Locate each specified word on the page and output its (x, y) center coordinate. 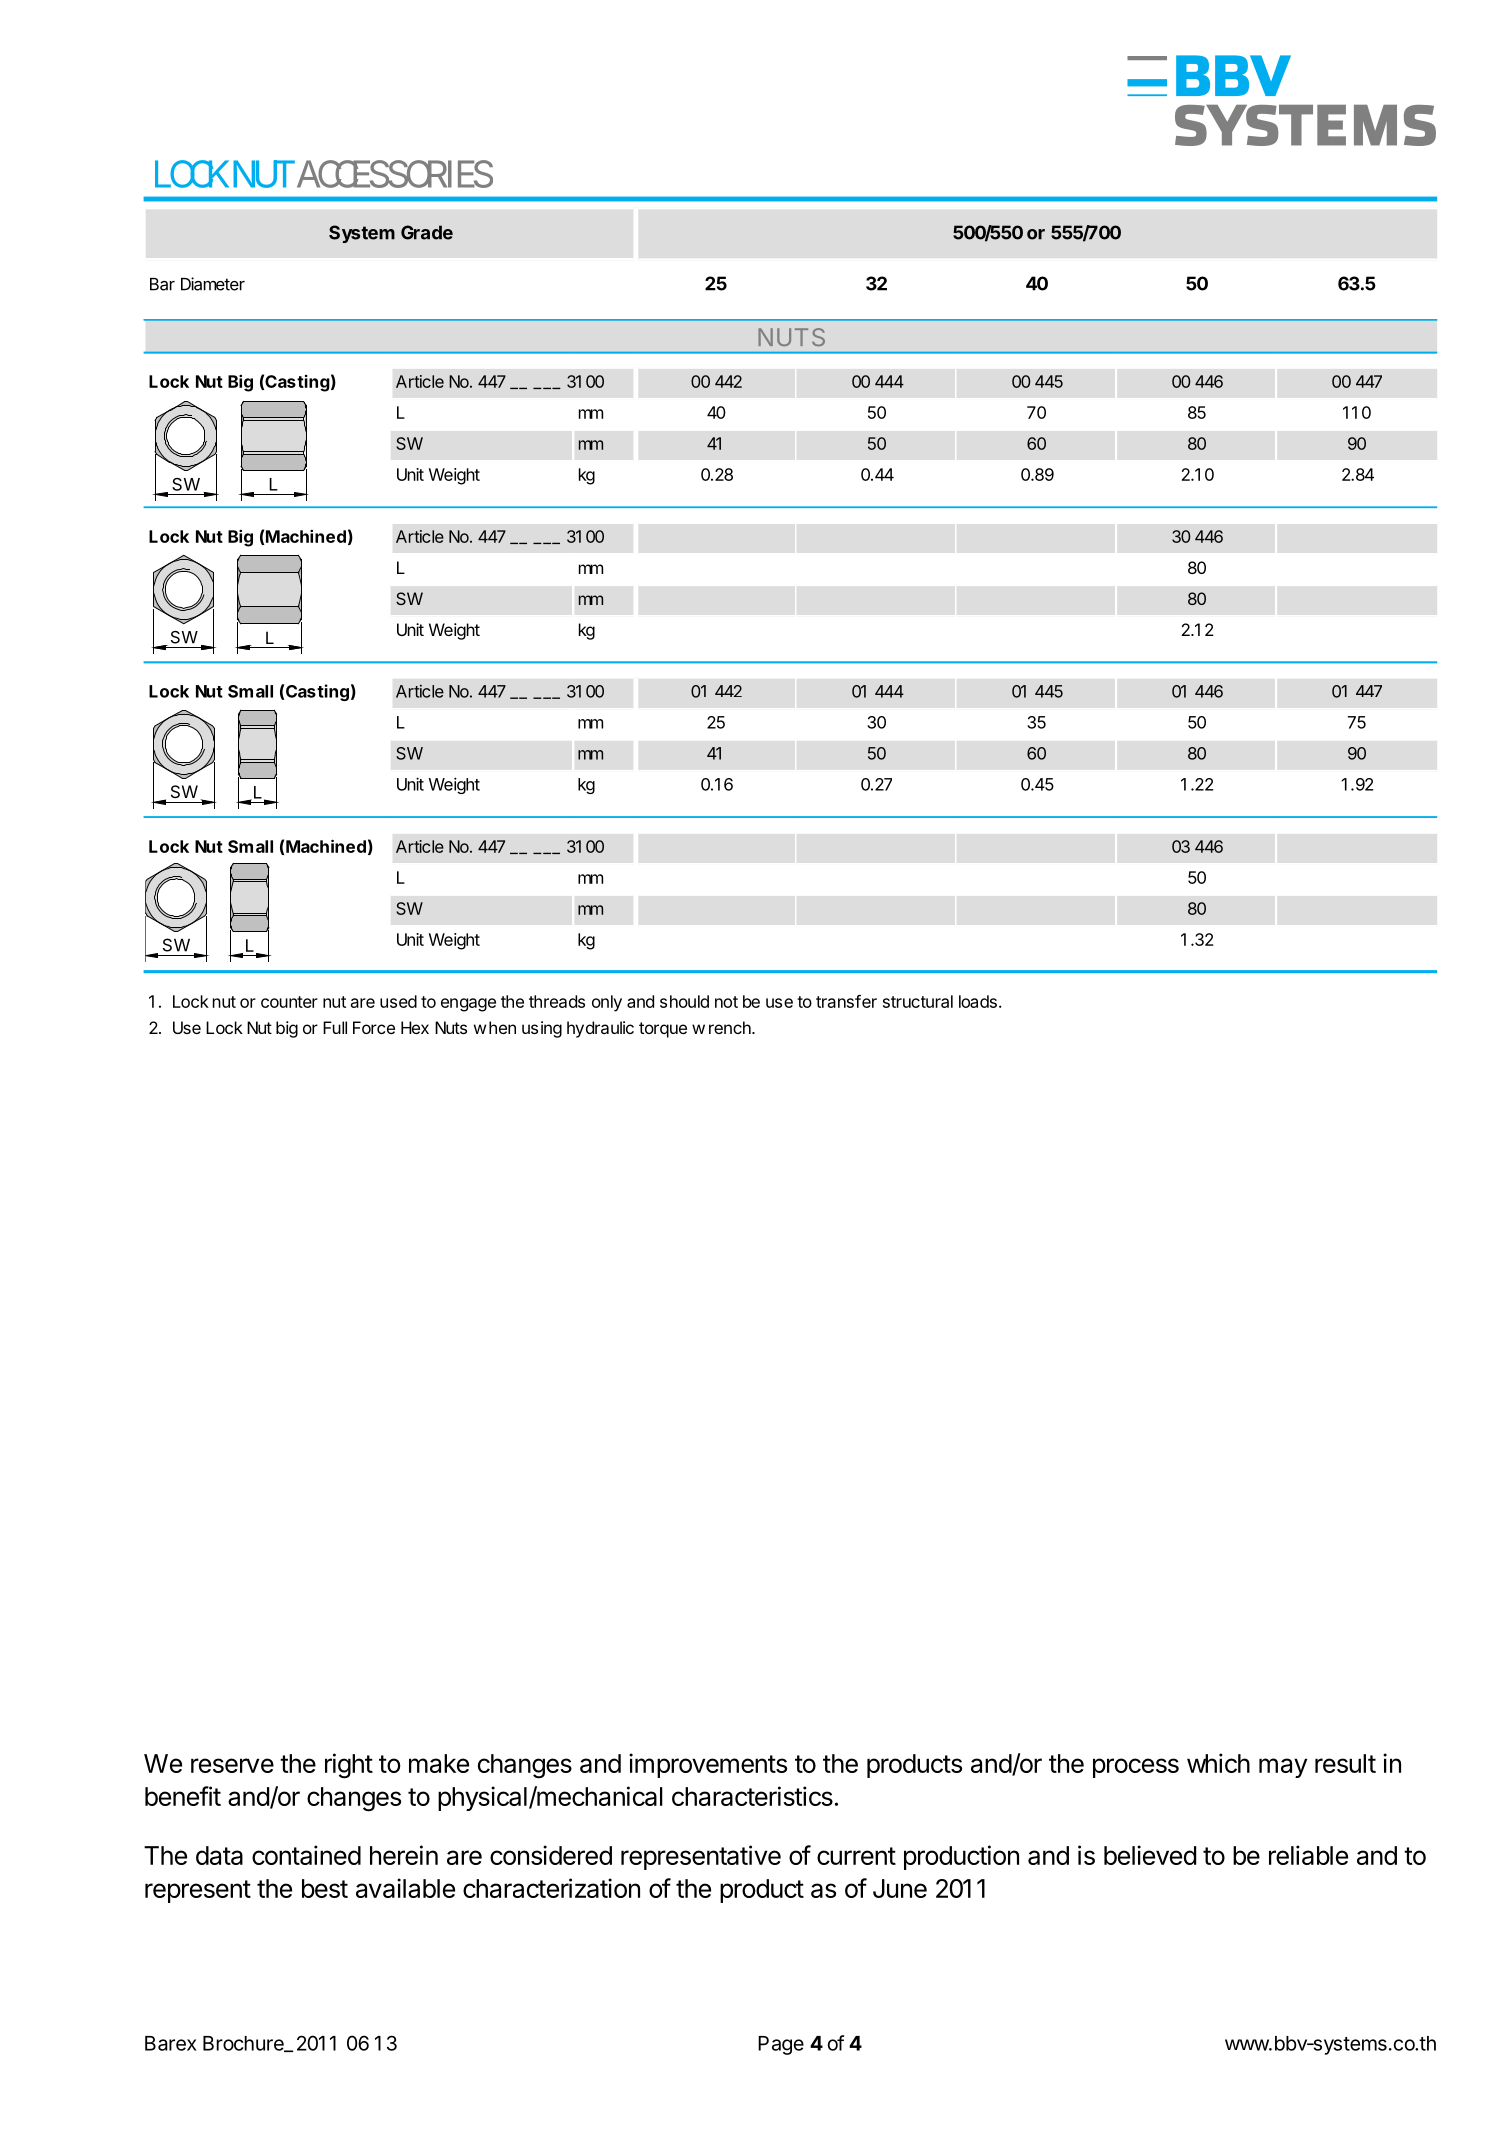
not (726, 1002)
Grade (427, 232)
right (349, 1766)
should (684, 1001)
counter (289, 1002)
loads (978, 1001)
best (325, 1888)
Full (335, 1027)
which (1218, 1763)
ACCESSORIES (393, 174)
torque (663, 1030)
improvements (708, 1765)
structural (918, 1001)
